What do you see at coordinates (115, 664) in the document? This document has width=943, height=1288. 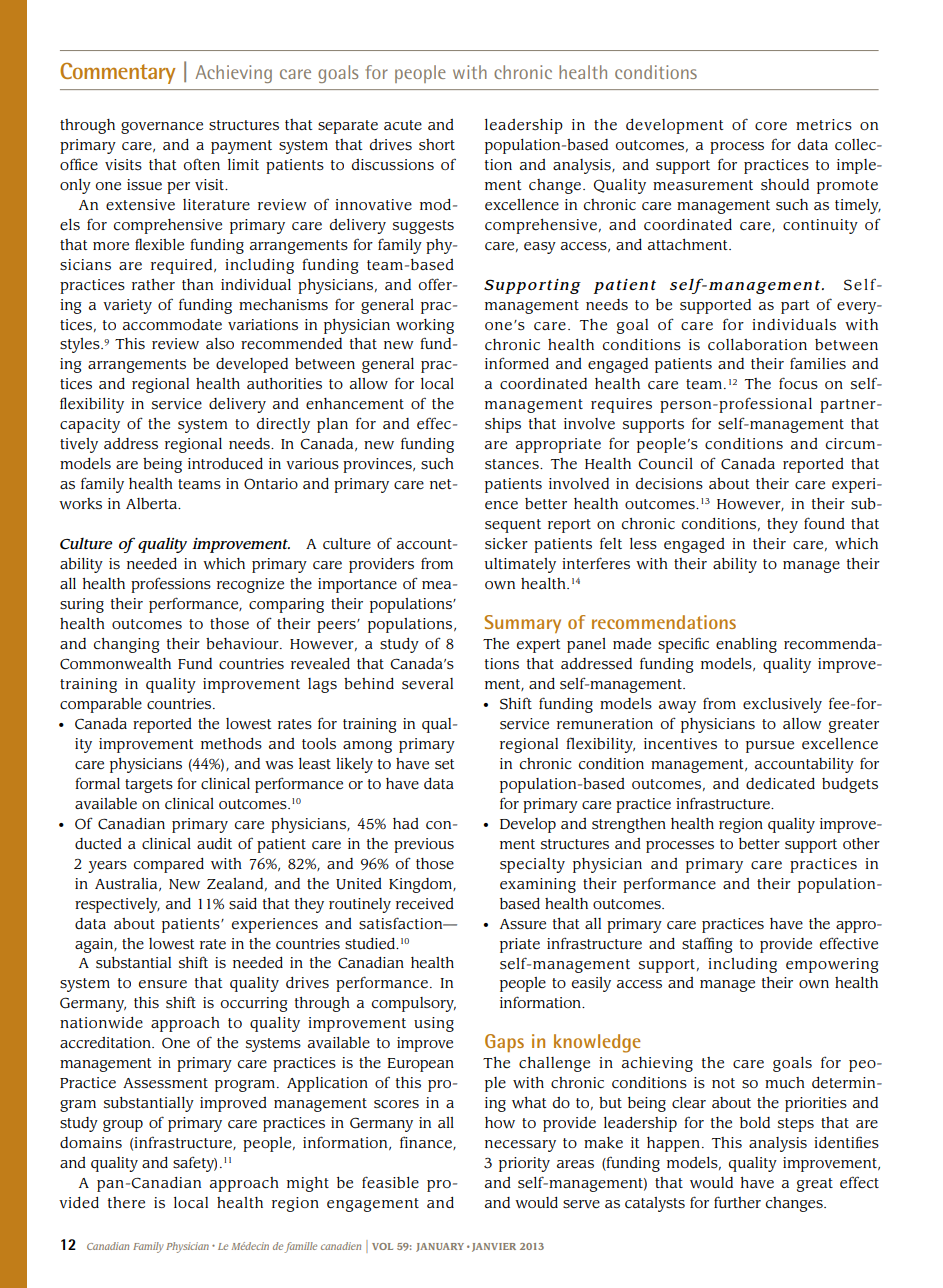 I see `Commonwealth` at bounding box center [115, 664].
